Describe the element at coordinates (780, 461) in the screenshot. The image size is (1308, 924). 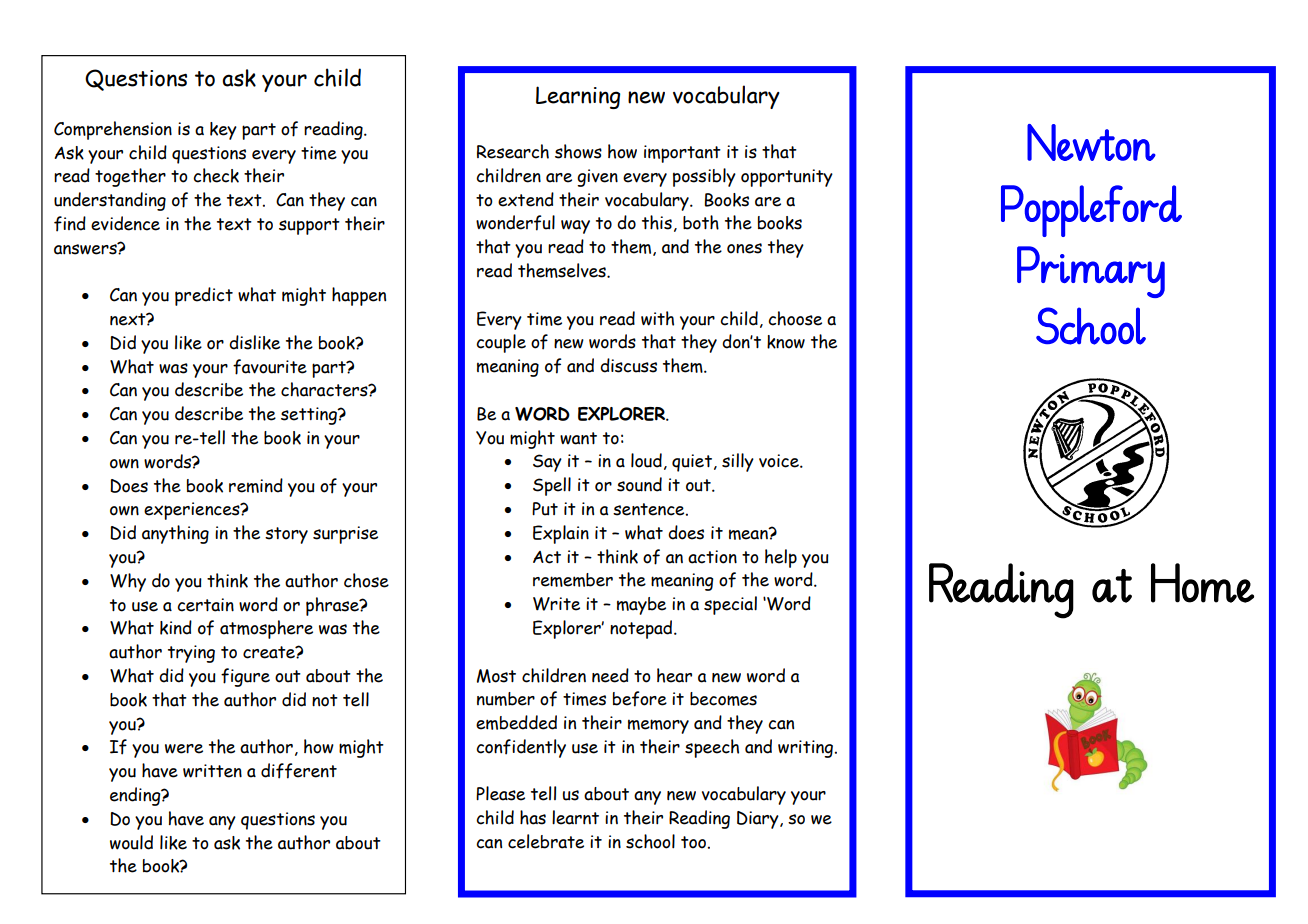
I see `voice` at that location.
